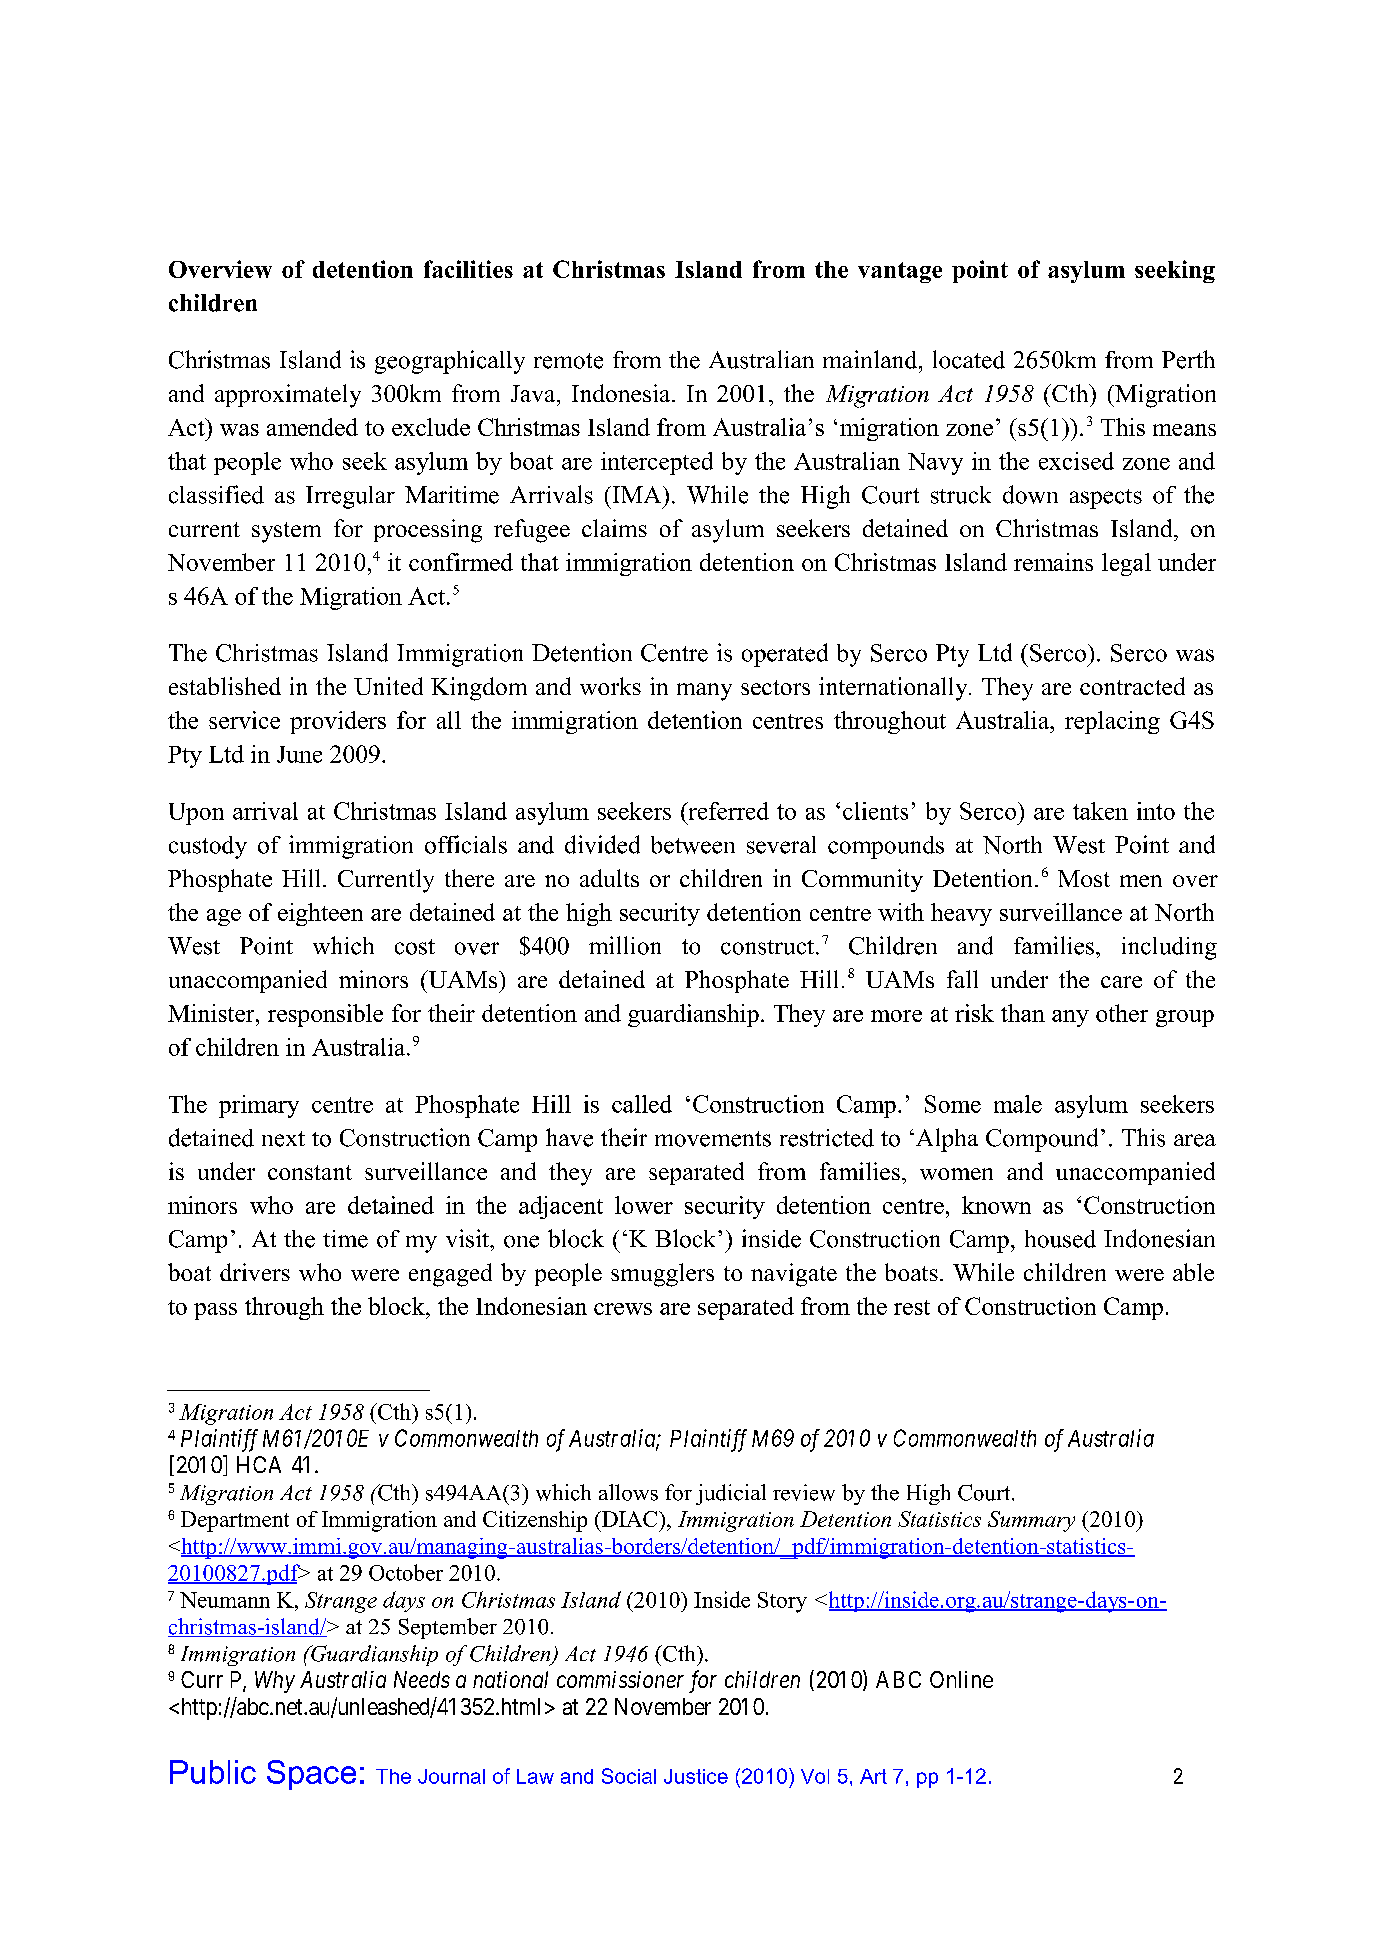 Image resolution: width=1384 pixels, height=1958 pixels. What do you see at coordinates (311, 1775) in the page?
I see `Space` at bounding box center [311, 1775].
